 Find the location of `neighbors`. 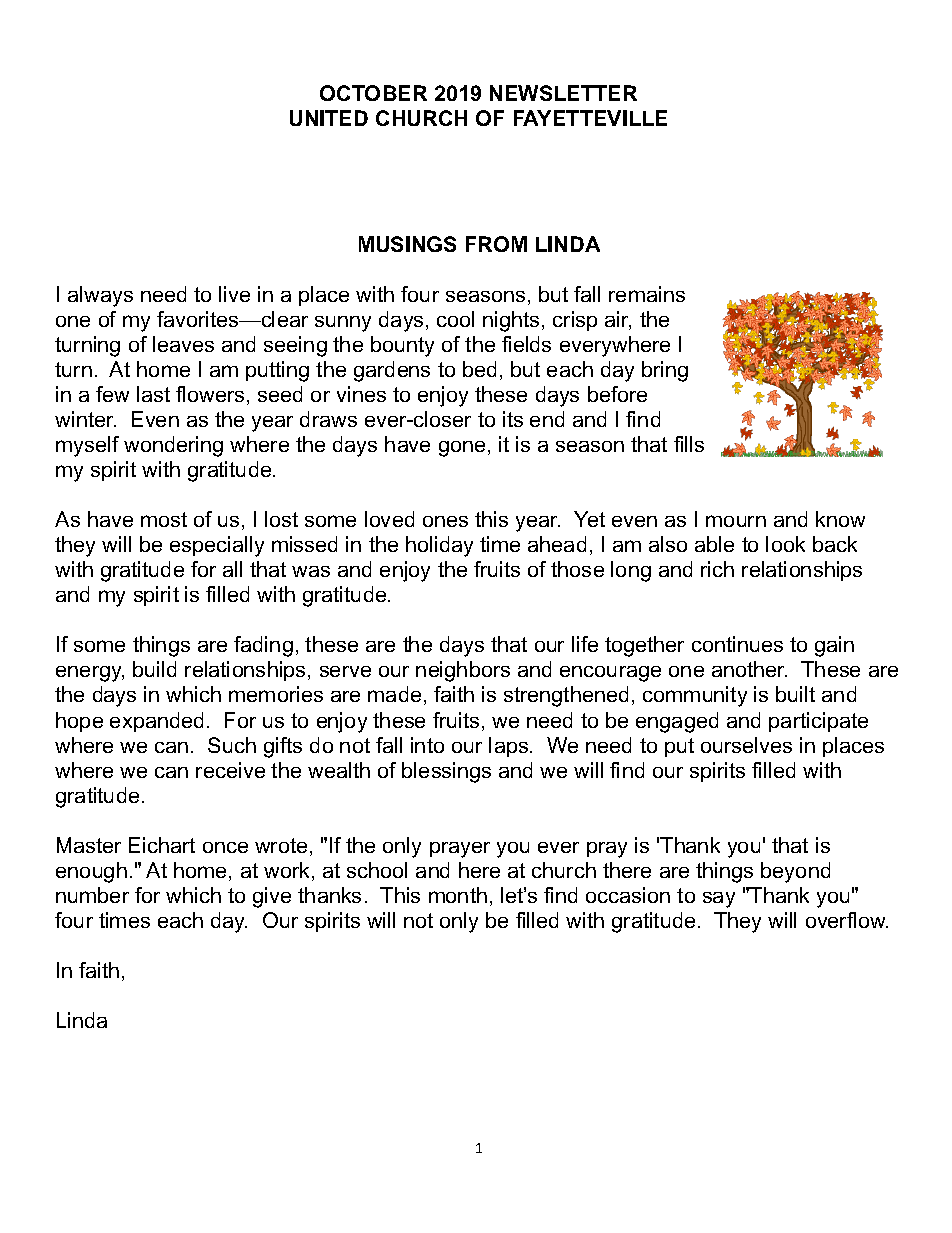

neighbors is located at coordinates (463, 671).
